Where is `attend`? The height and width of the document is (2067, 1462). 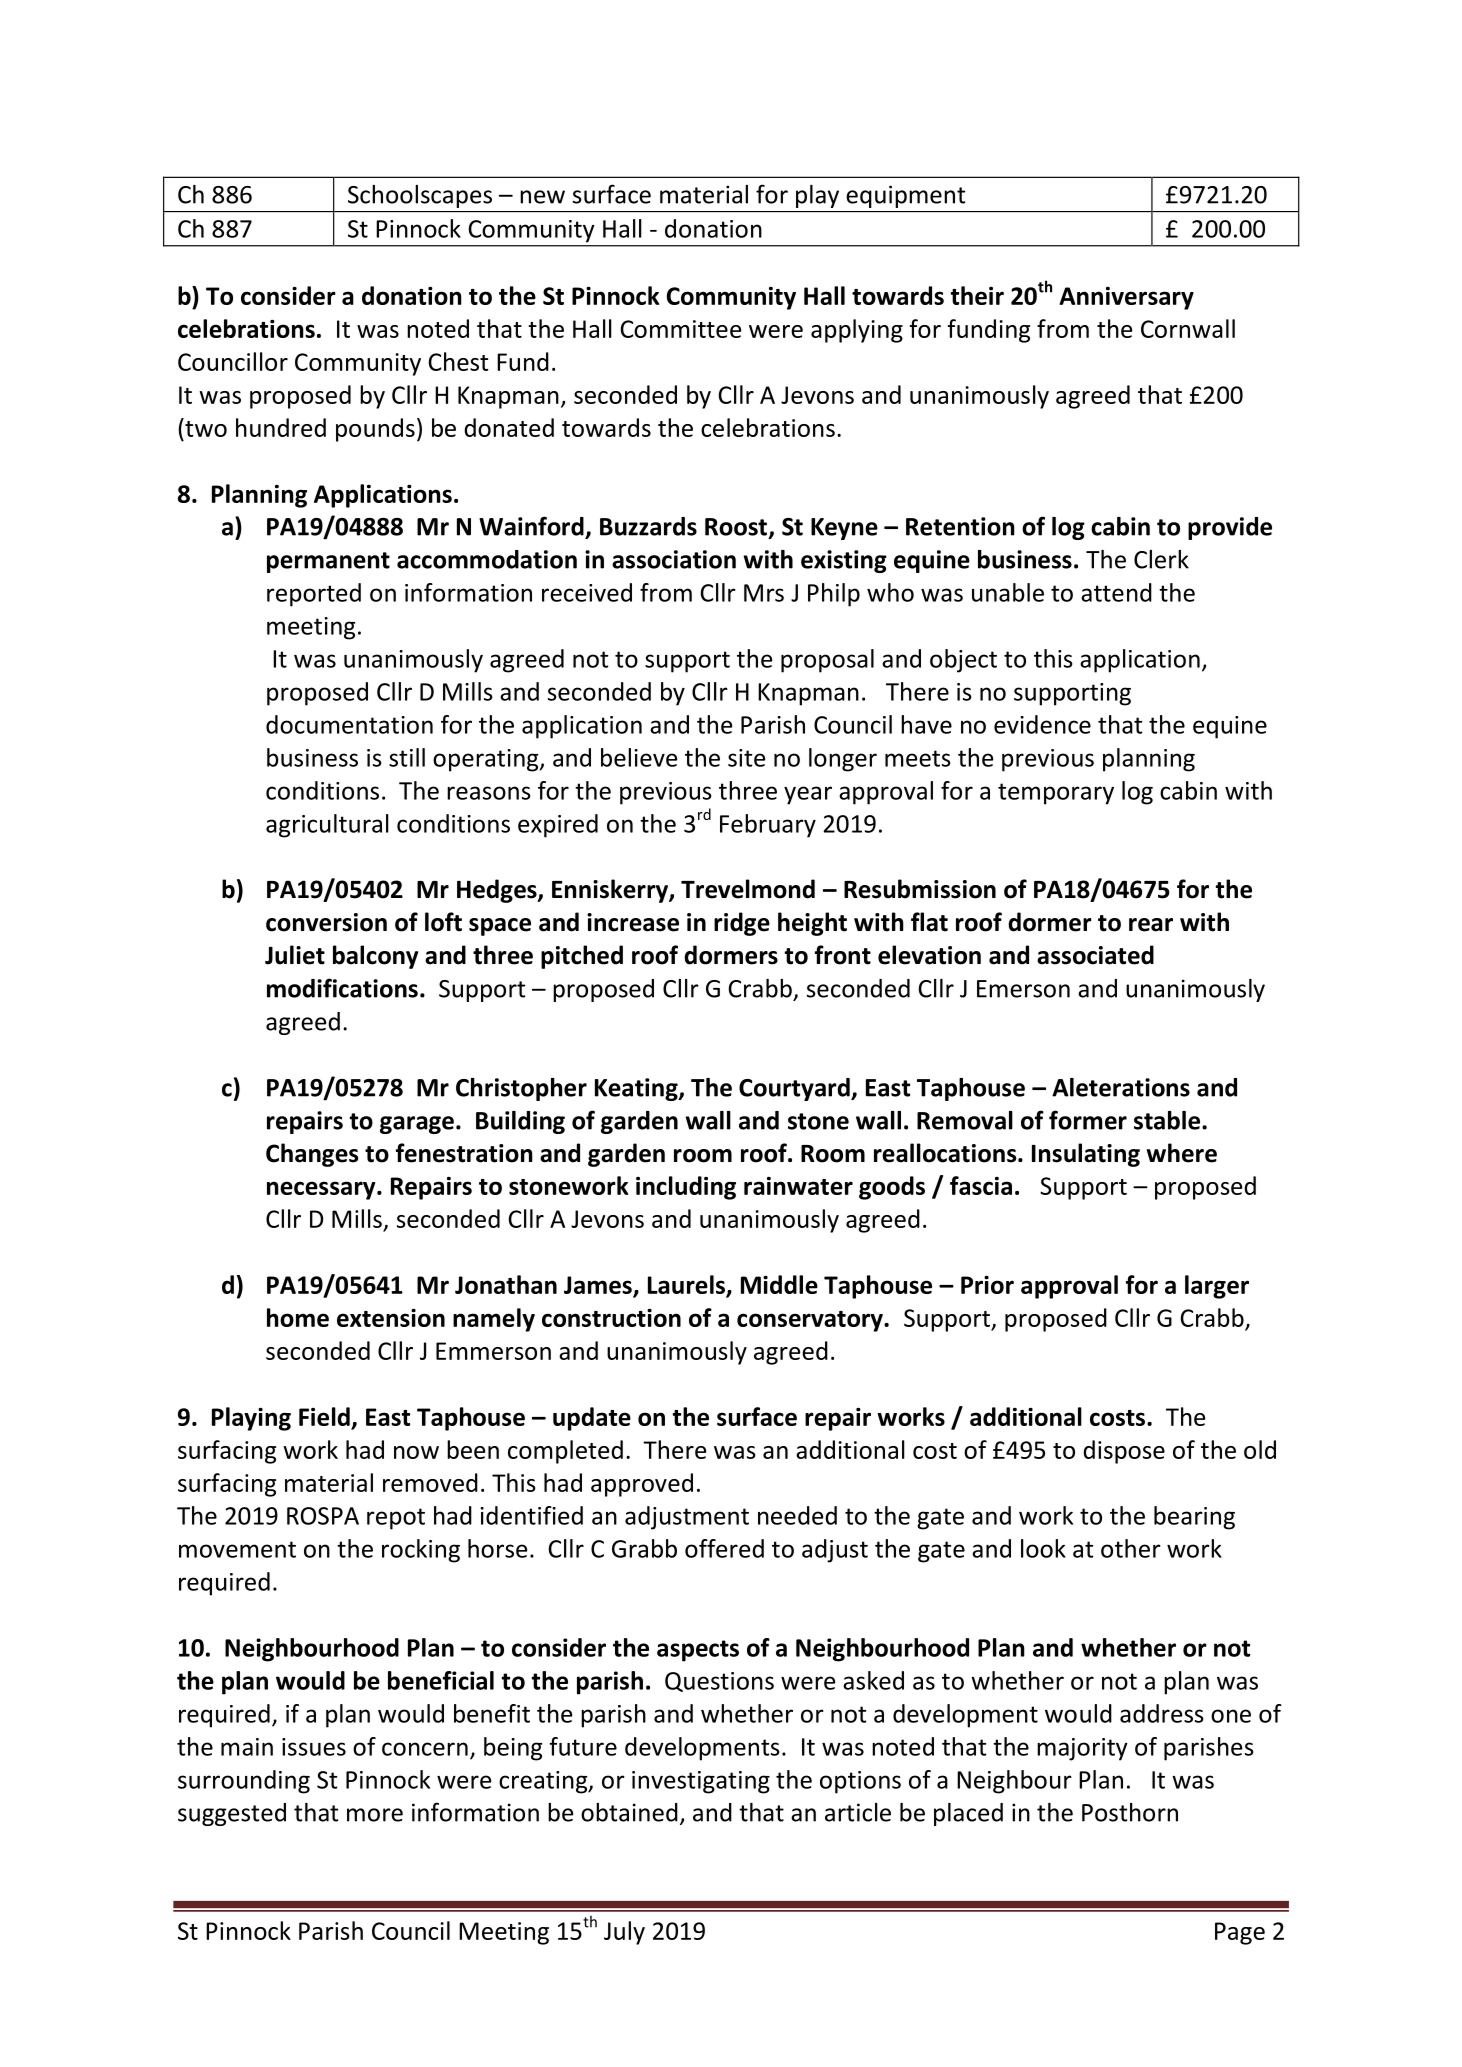
attend is located at coordinates (1116, 592).
